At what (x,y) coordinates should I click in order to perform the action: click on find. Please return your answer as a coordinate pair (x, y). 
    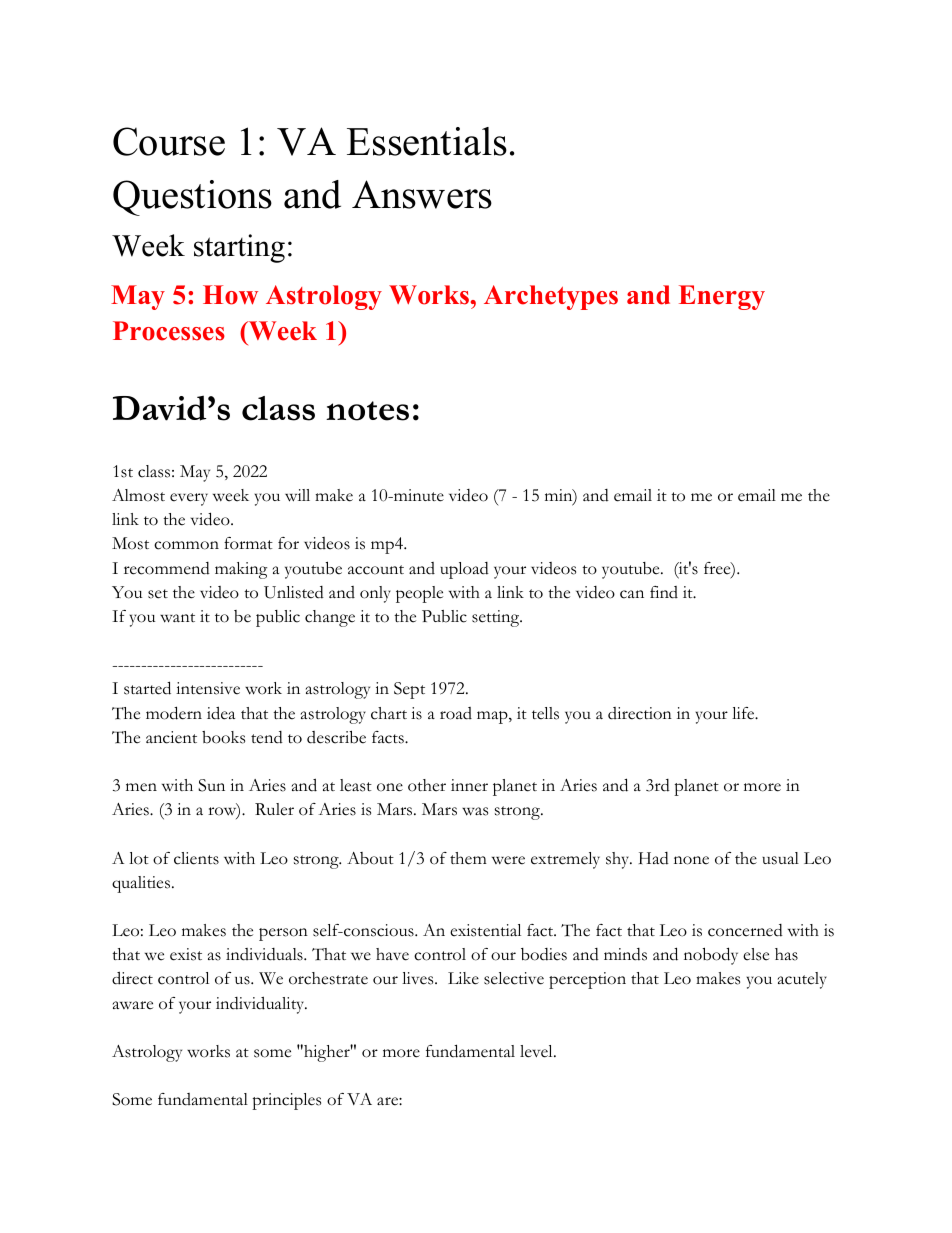
    Looking at the image, I should click on (664, 592).
